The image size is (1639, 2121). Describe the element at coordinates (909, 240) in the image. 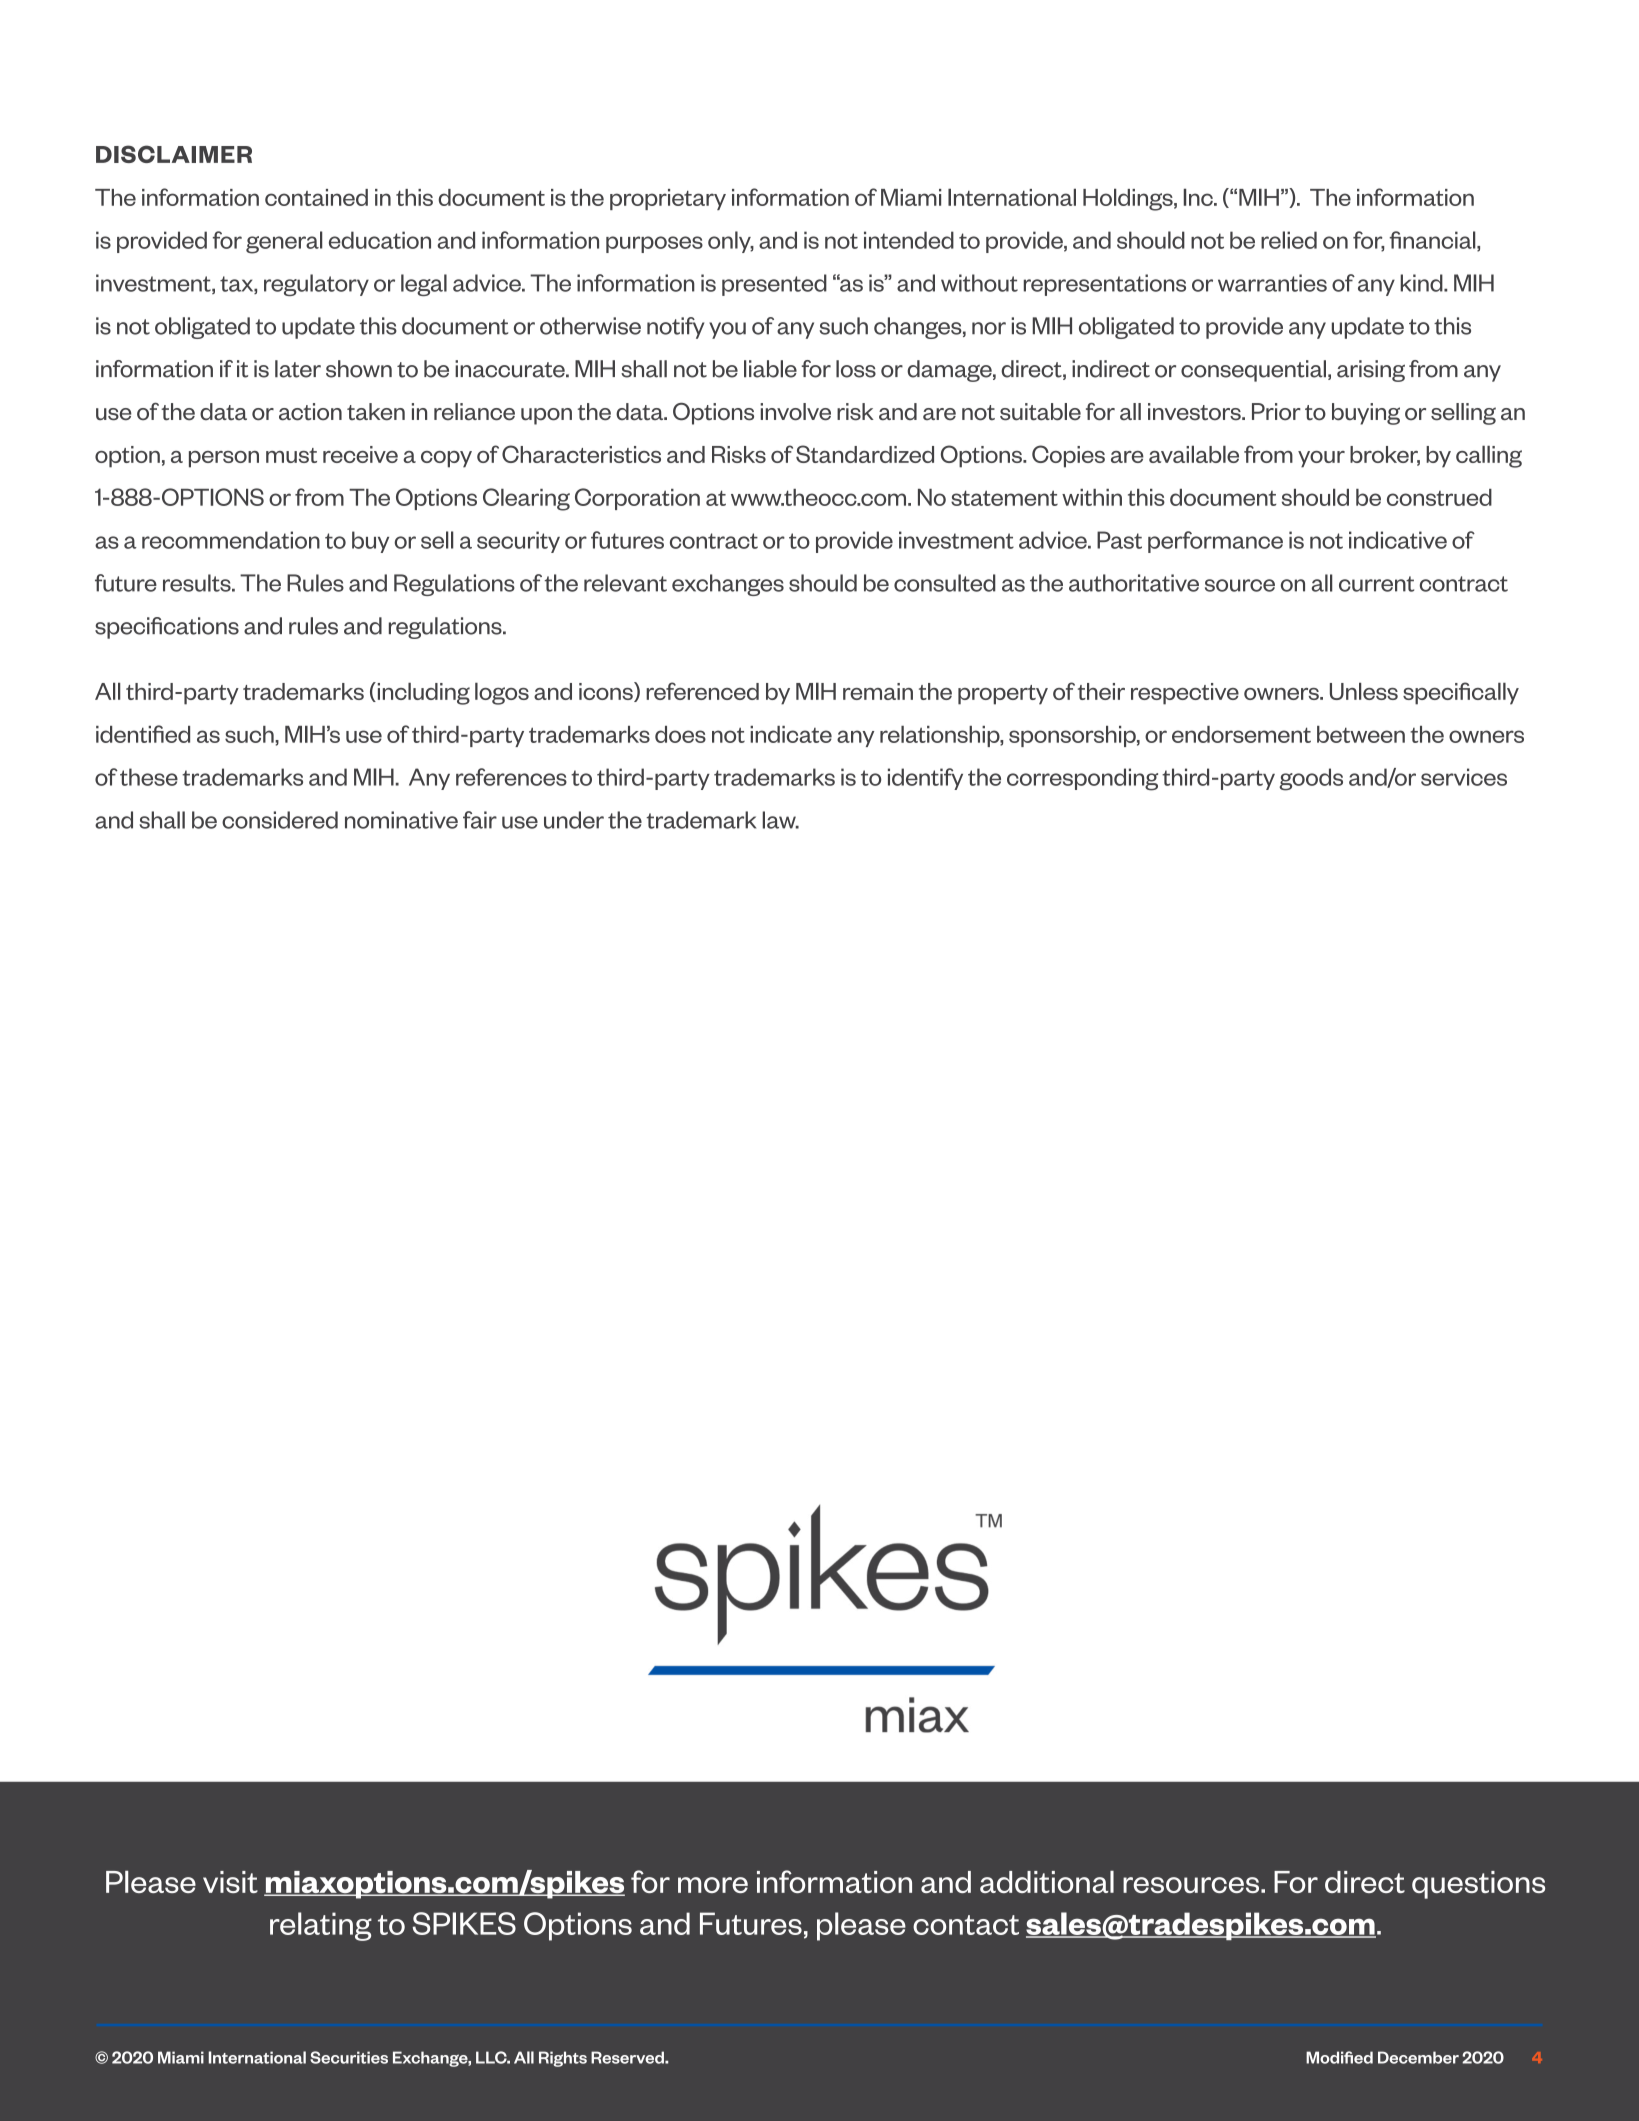

I see `intended` at that location.
